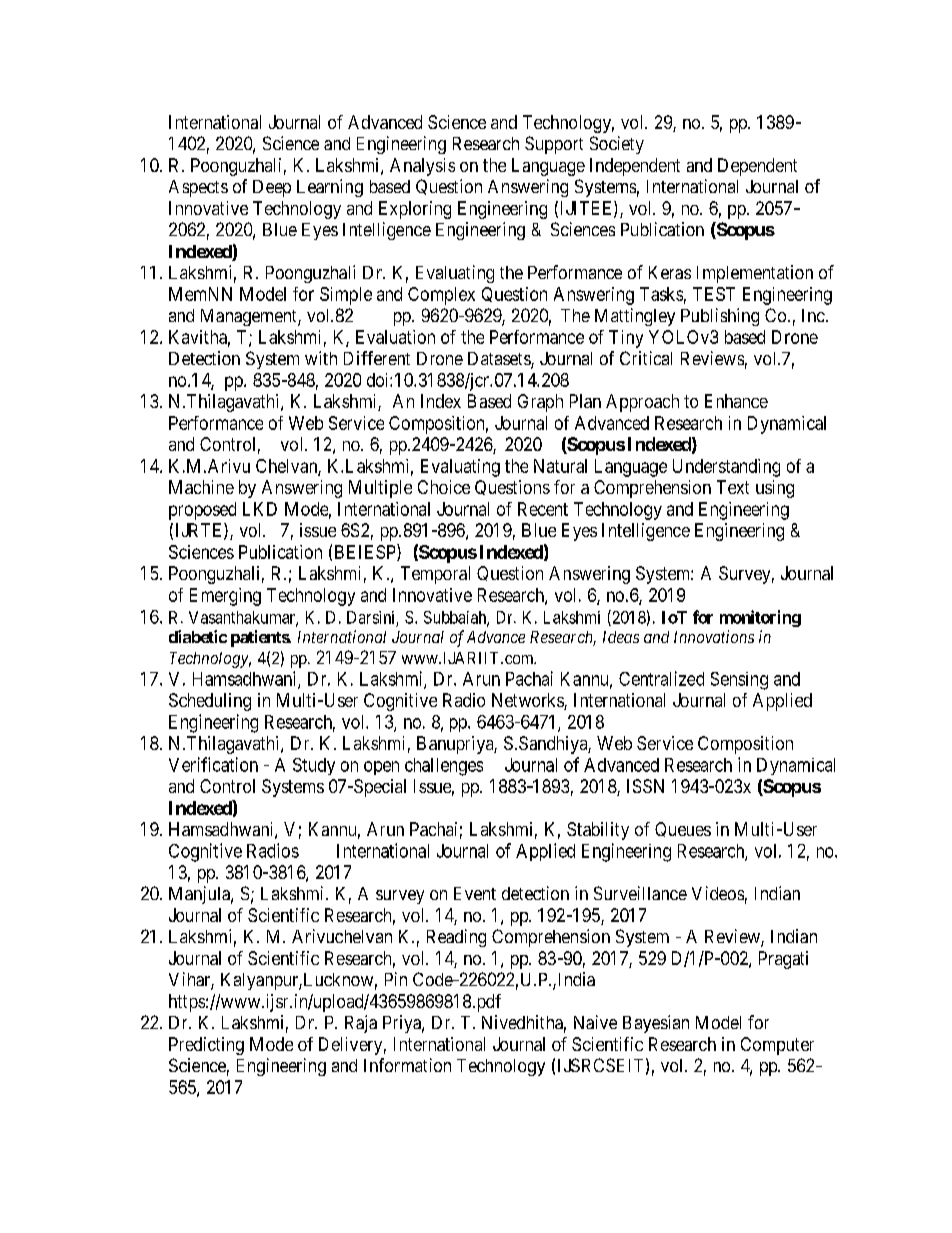 The image size is (952, 1233). Describe the element at coordinates (272, 188) in the screenshot. I see `Deep` at that location.
